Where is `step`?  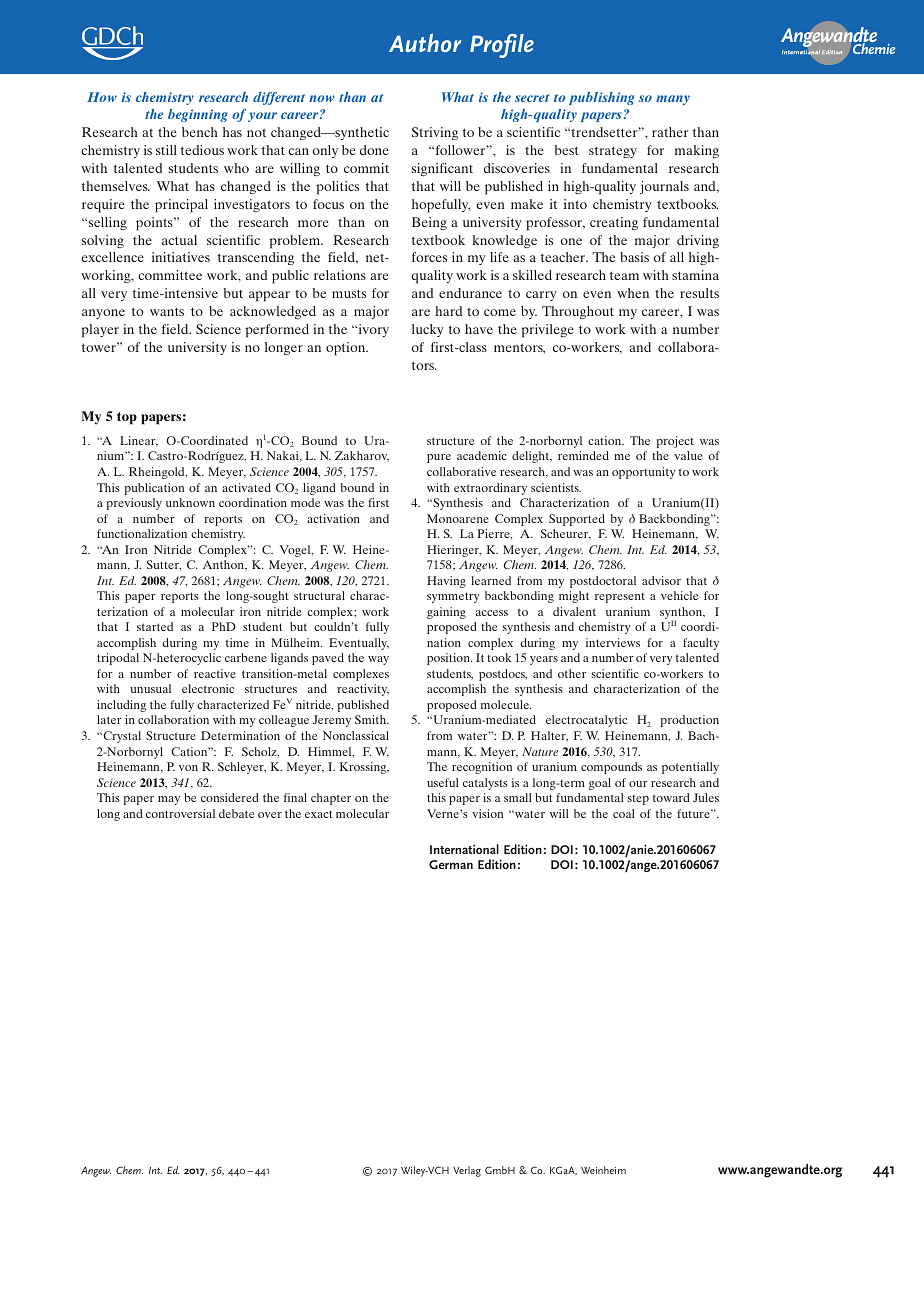
step is located at coordinates (638, 800).
